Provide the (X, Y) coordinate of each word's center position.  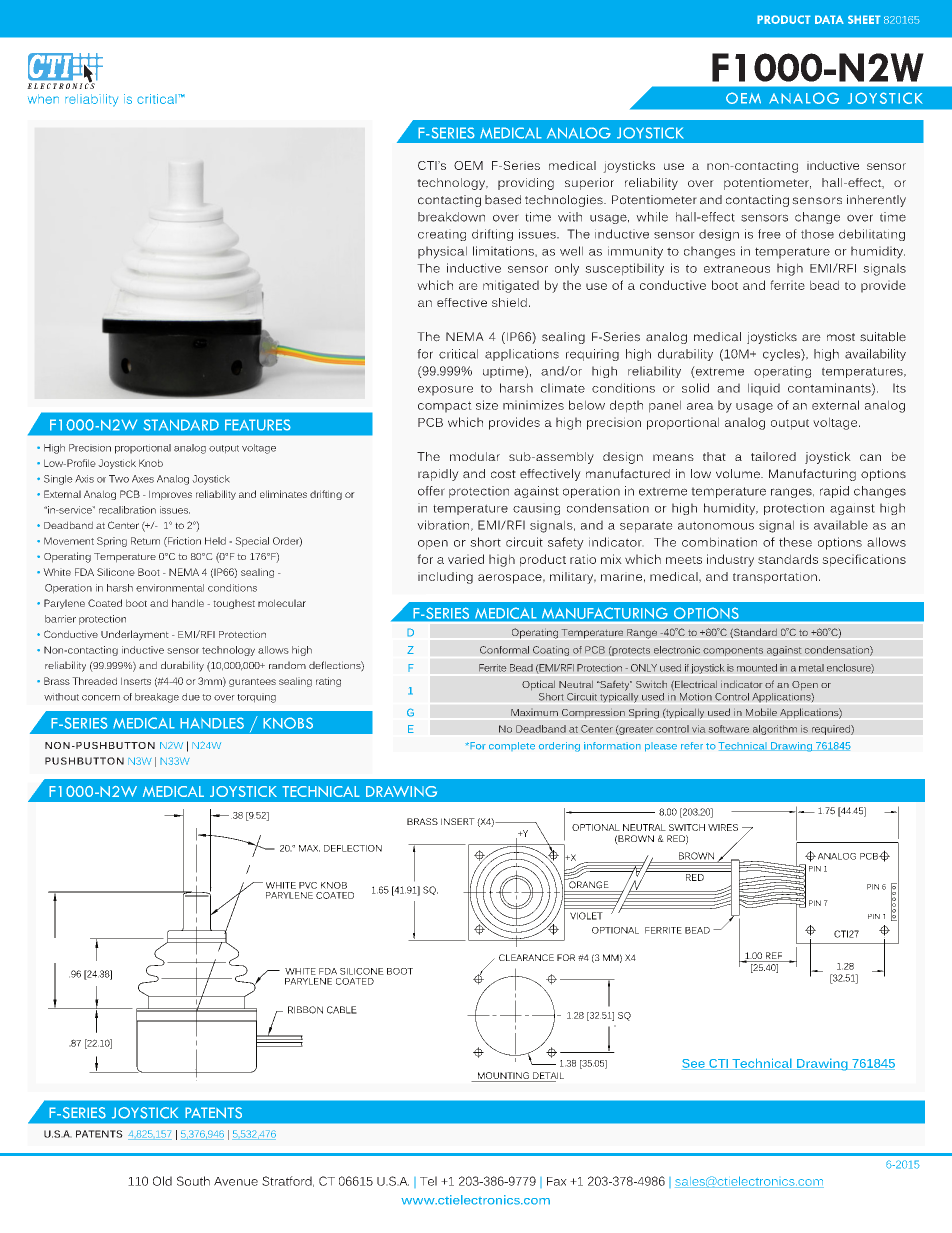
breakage (157, 698)
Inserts (136, 681)
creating (442, 235)
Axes (143, 479)
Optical (538, 685)
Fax (557, 1181)
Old (162, 1181)
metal (811, 668)
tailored (773, 456)
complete (512, 746)
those (817, 234)
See (694, 1064)
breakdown (451, 217)
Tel (428, 1181)
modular (475, 456)
